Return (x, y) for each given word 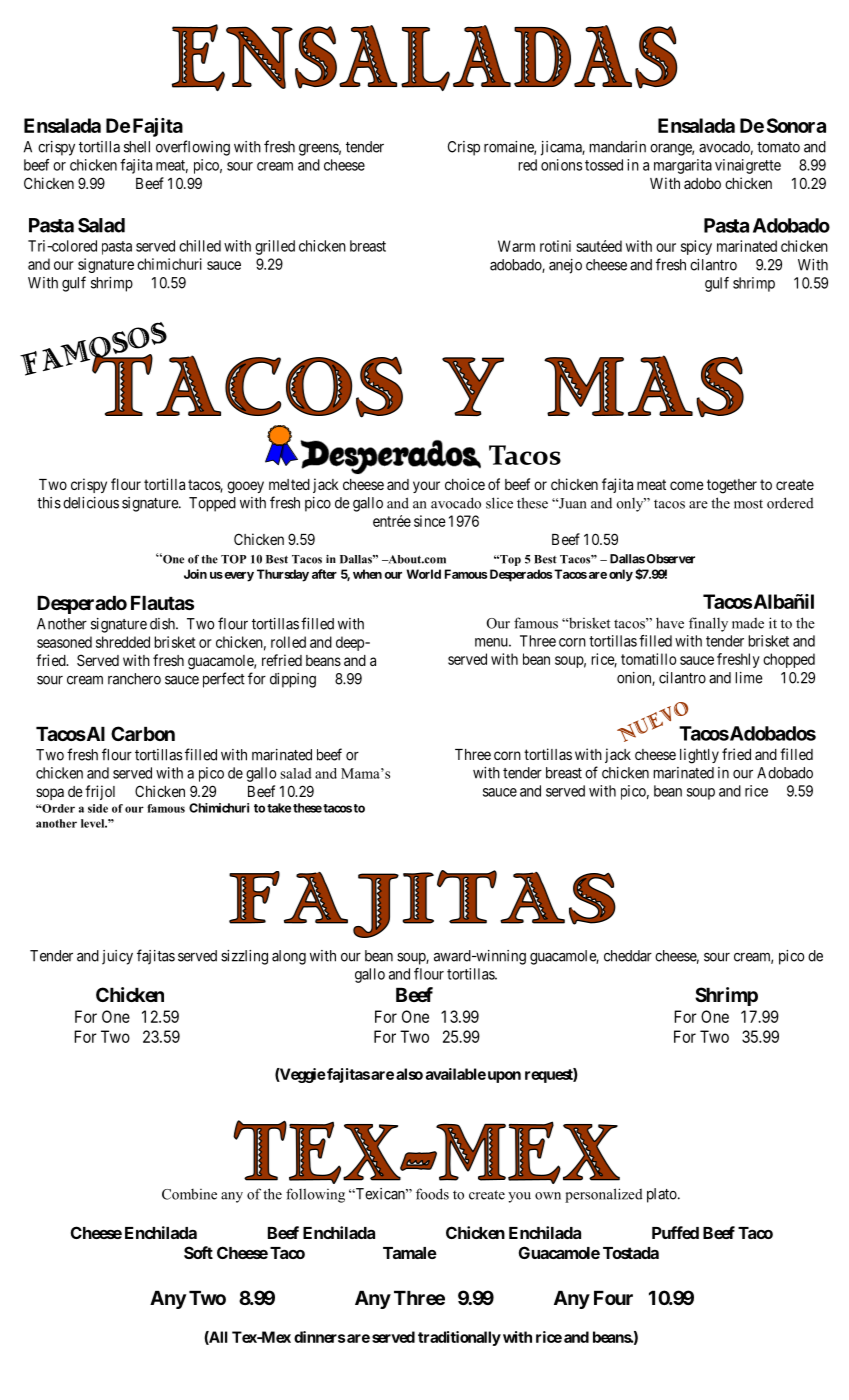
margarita (683, 166)
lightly (699, 756)
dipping (293, 680)
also (409, 1074)
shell (137, 147)
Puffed (675, 1232)
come (687, 485)
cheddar (628, 956)
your (426, 487)
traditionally (459, 1338)
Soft (198, 1252)
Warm (516, 246)
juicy (117, 957)
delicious (91, 503)
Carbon (143, 733)
